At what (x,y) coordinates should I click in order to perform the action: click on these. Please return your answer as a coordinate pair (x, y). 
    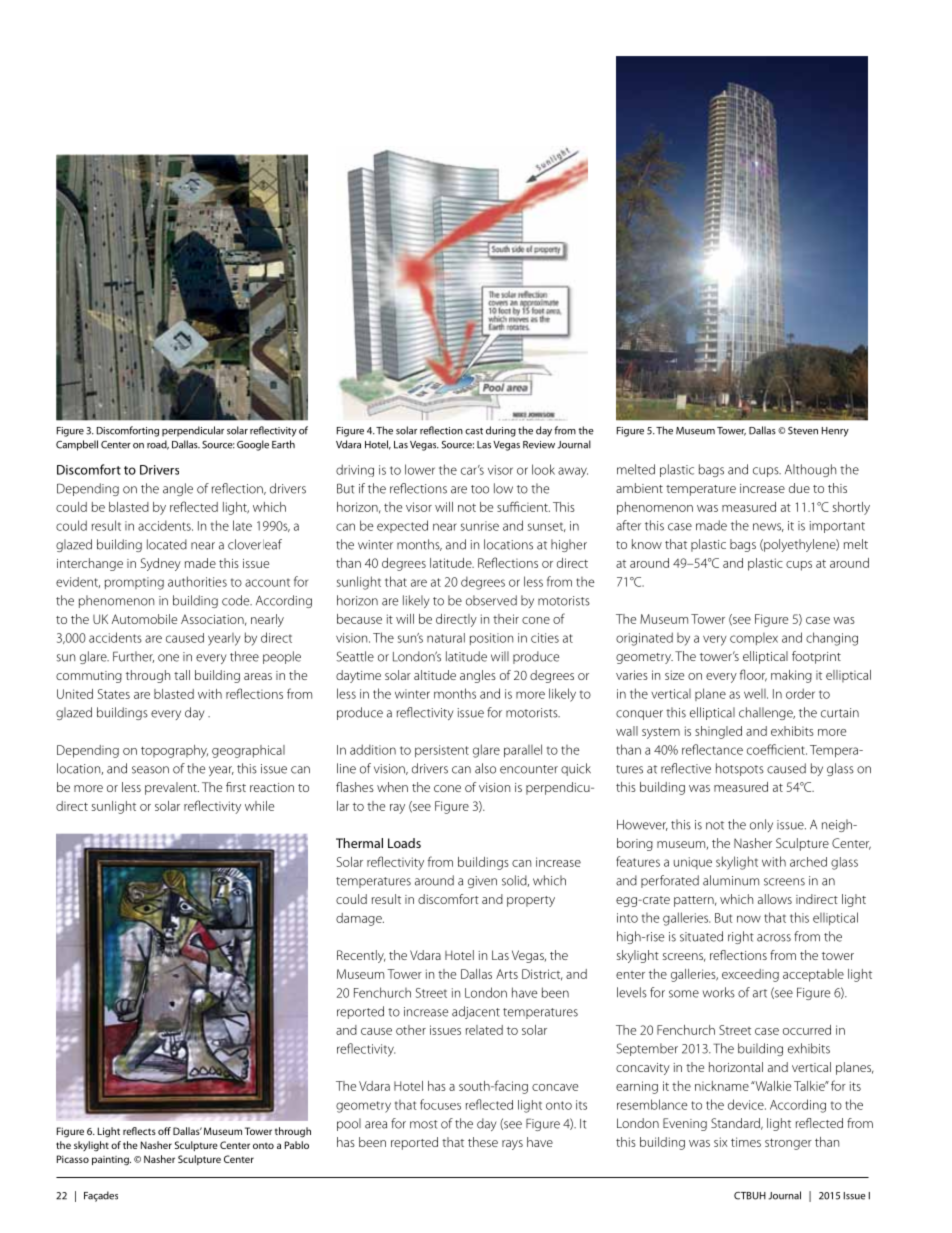
    Looking at the image, I should click on (483, 1142).
